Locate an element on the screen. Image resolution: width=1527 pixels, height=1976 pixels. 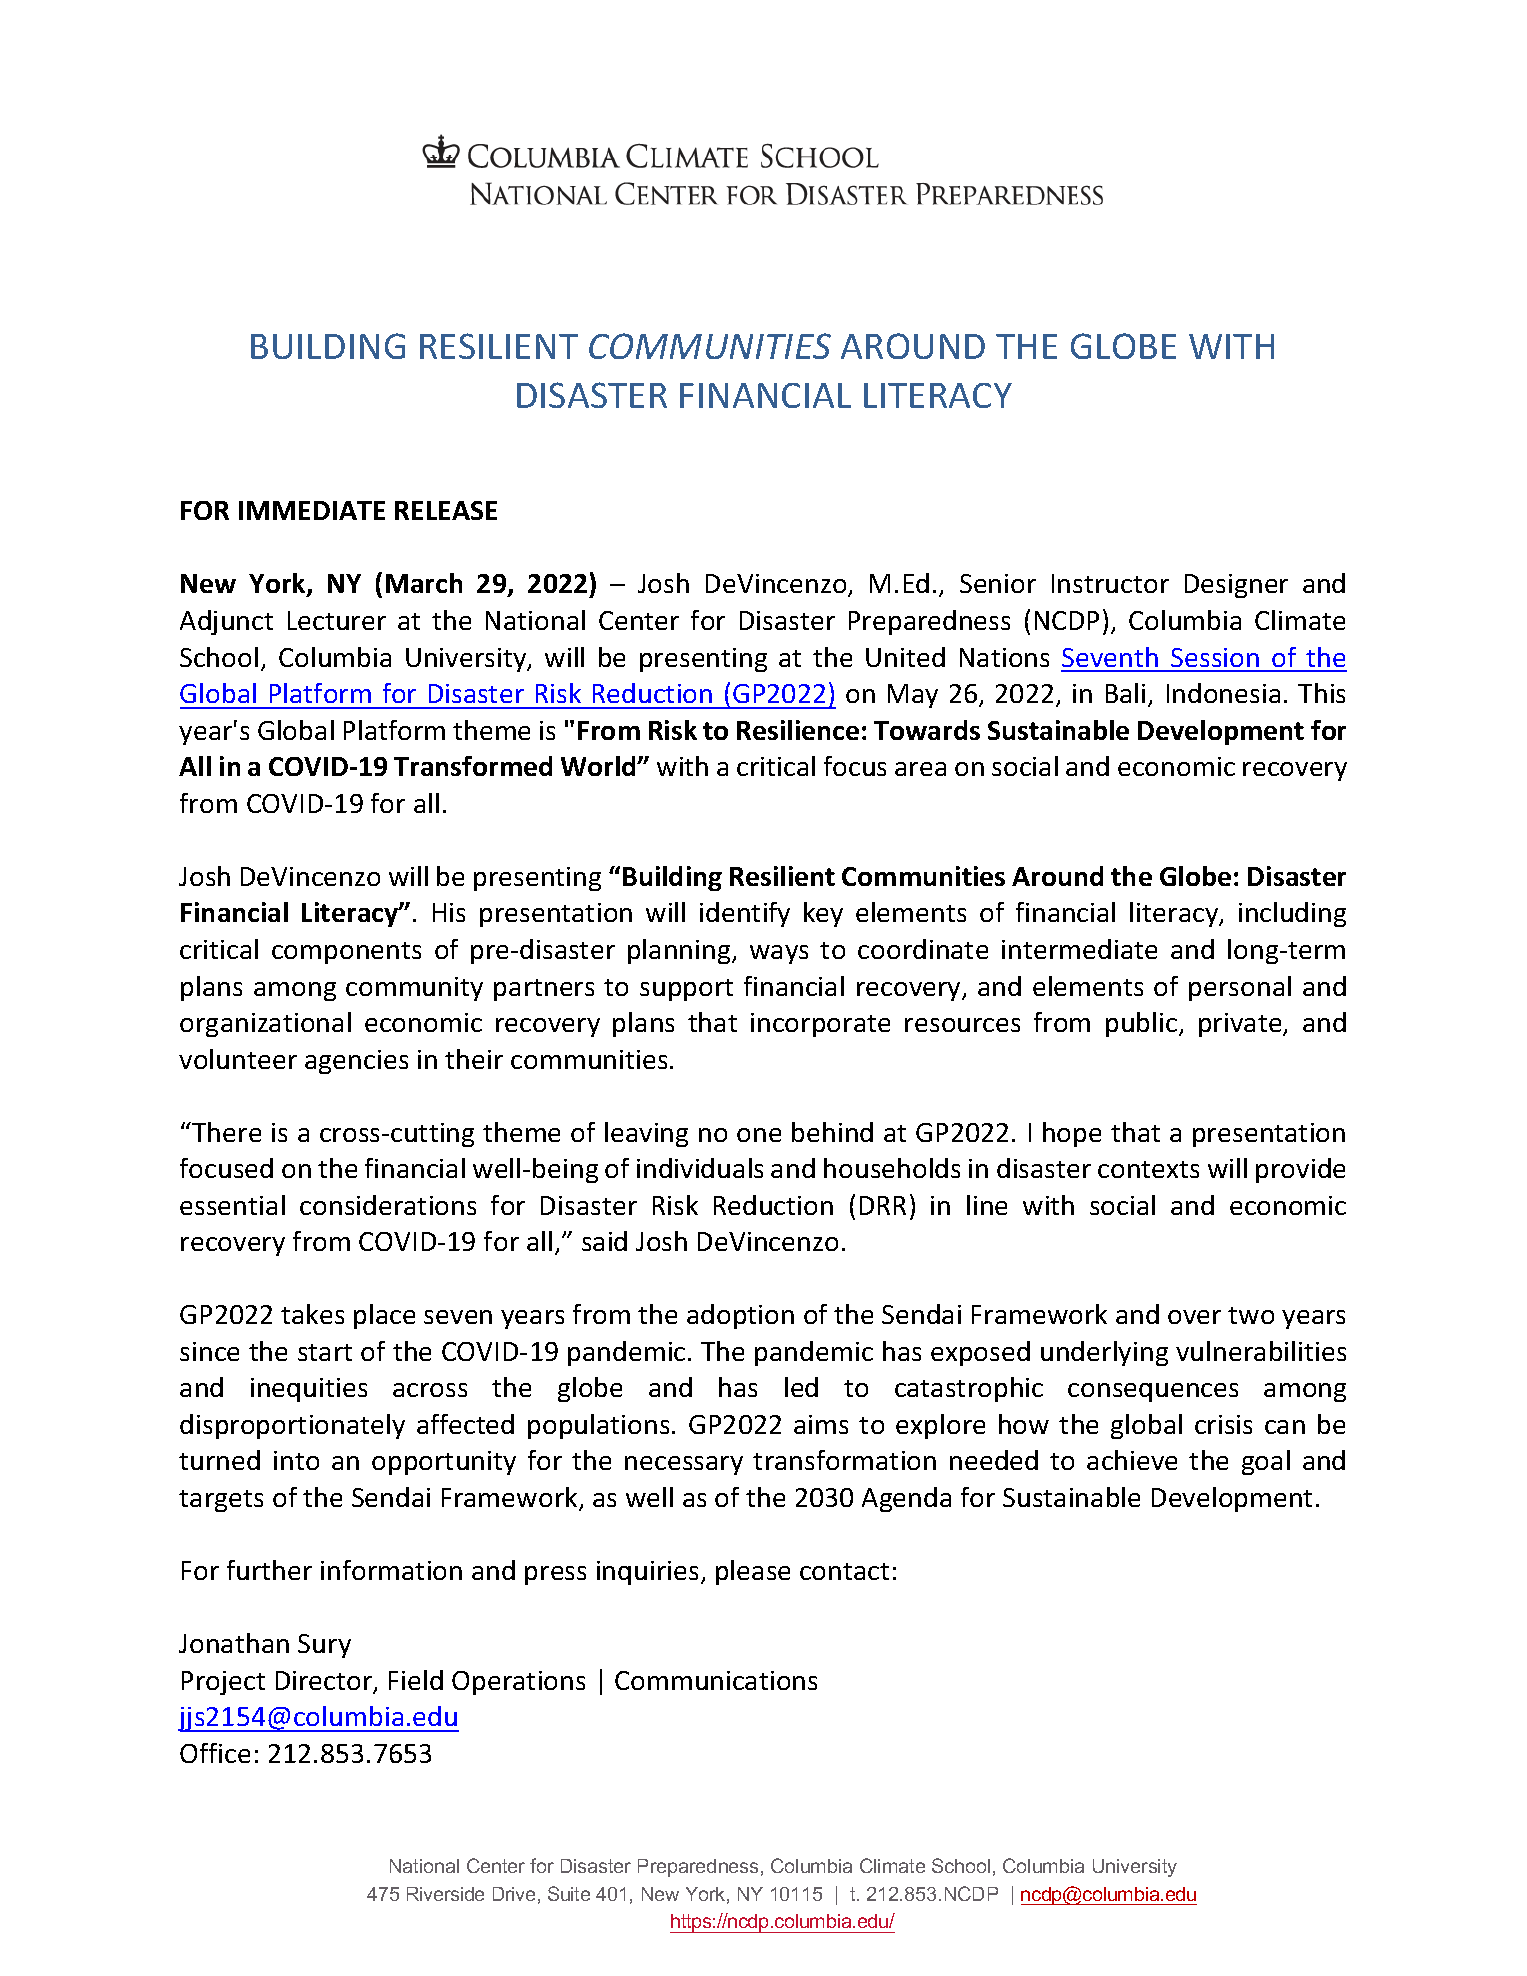
individuals is located at coordinates (700, 1168).
